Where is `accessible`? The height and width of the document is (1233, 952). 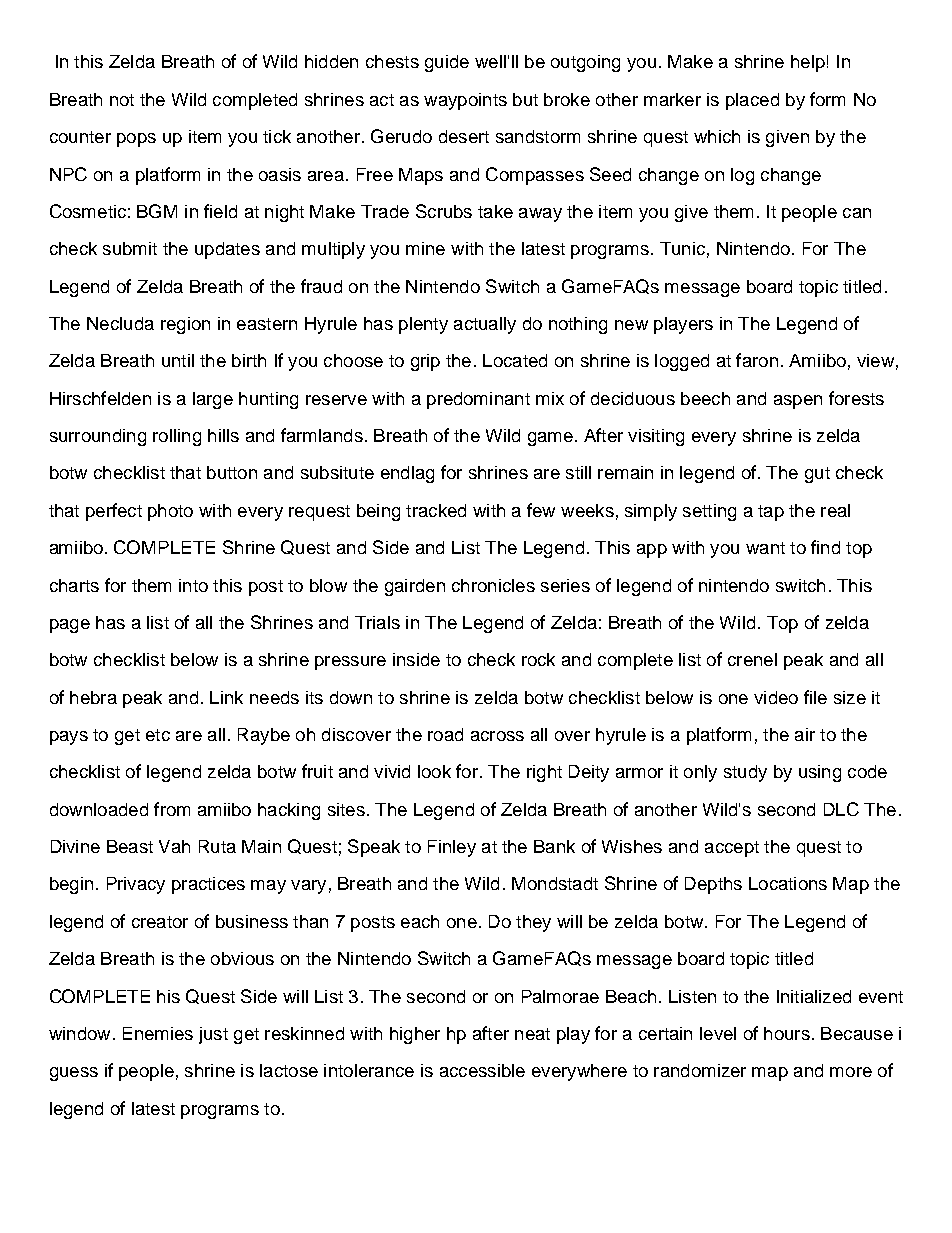 accessible is located at coordinates (482, 1070).
